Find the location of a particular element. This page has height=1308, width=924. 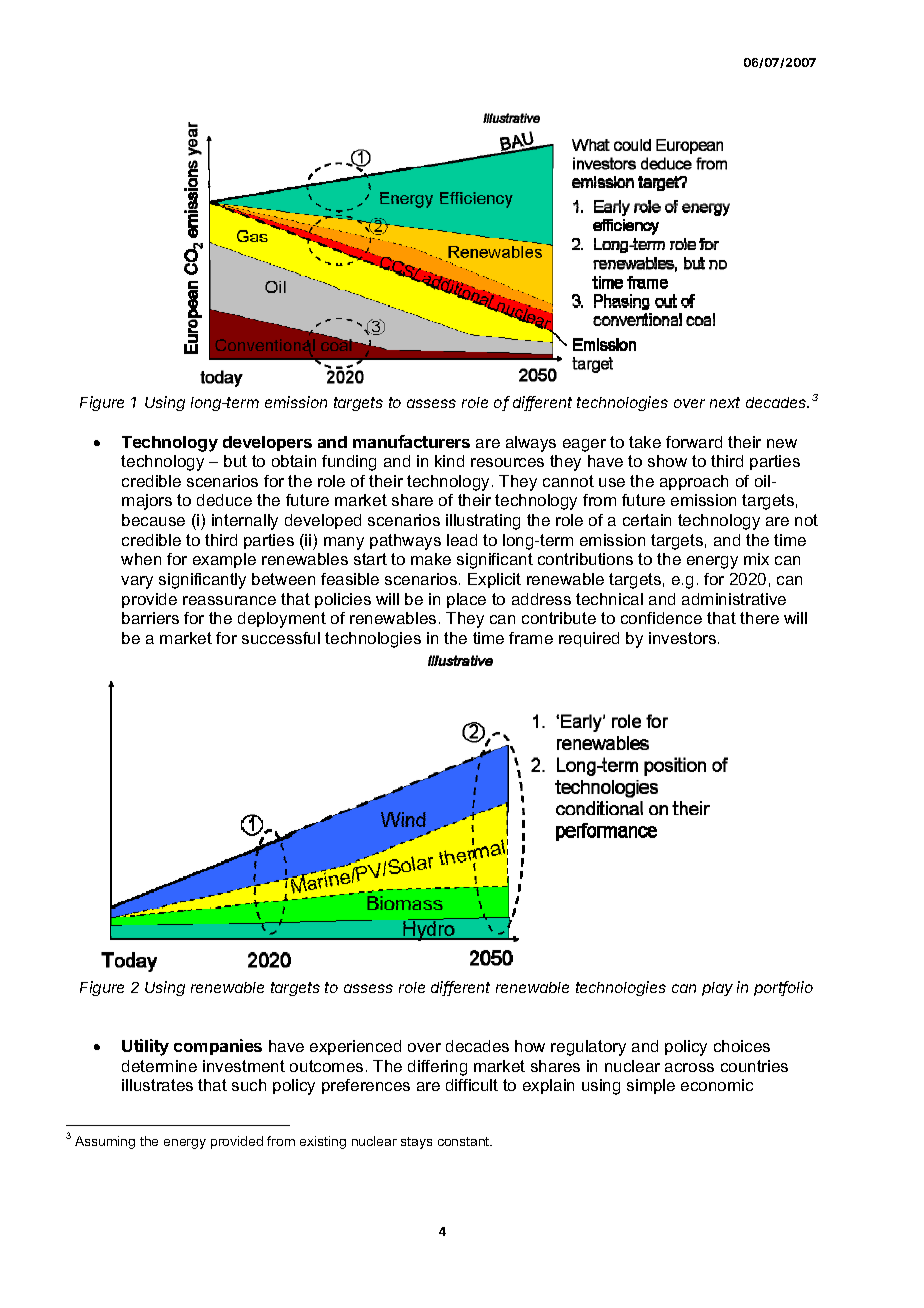

frame is located at coordinates (531, 638).
